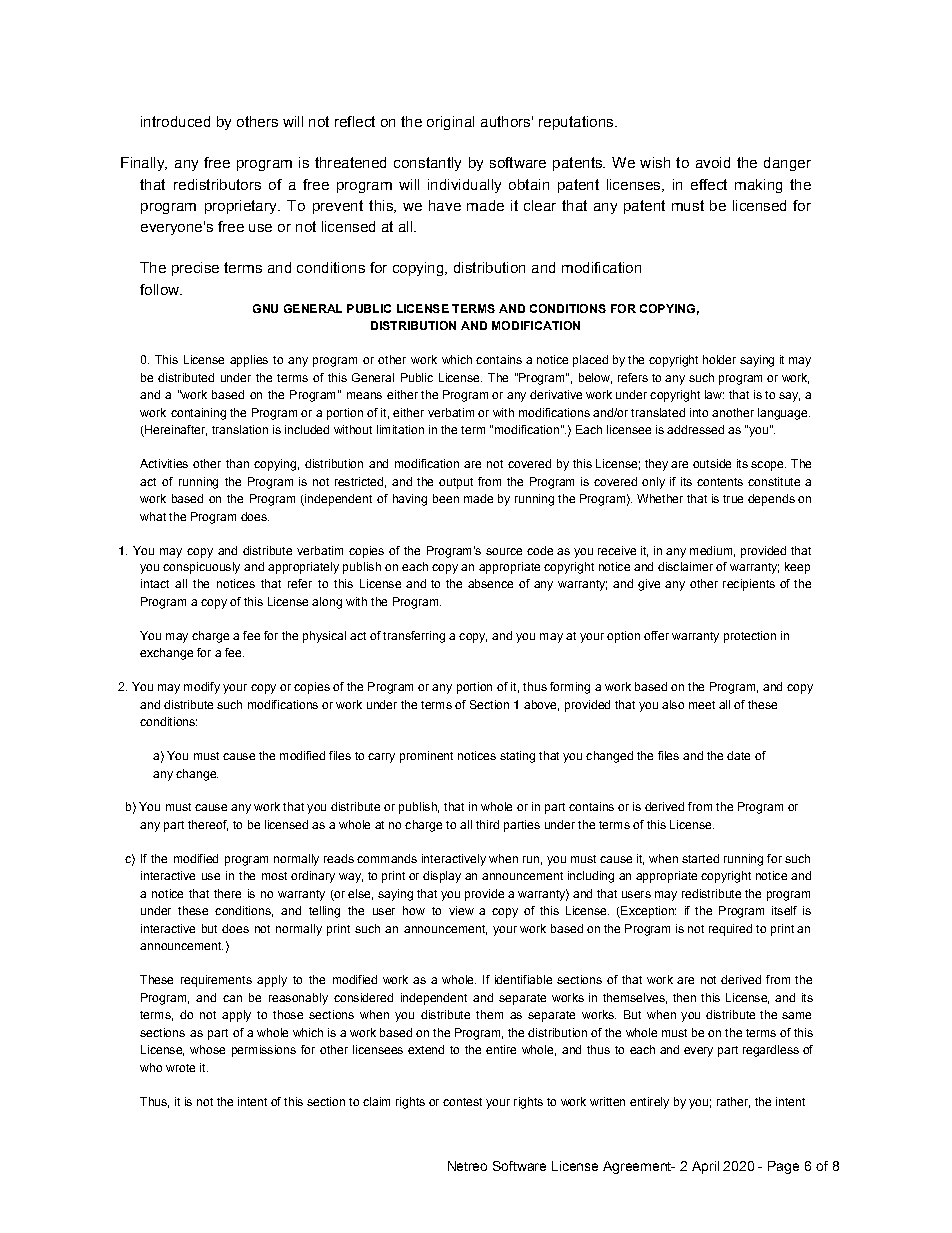 This screenshot has width=952, height=1233. Describe the element at coordinates (713, 162) in the screenshot. I see `avoid` at that location.
